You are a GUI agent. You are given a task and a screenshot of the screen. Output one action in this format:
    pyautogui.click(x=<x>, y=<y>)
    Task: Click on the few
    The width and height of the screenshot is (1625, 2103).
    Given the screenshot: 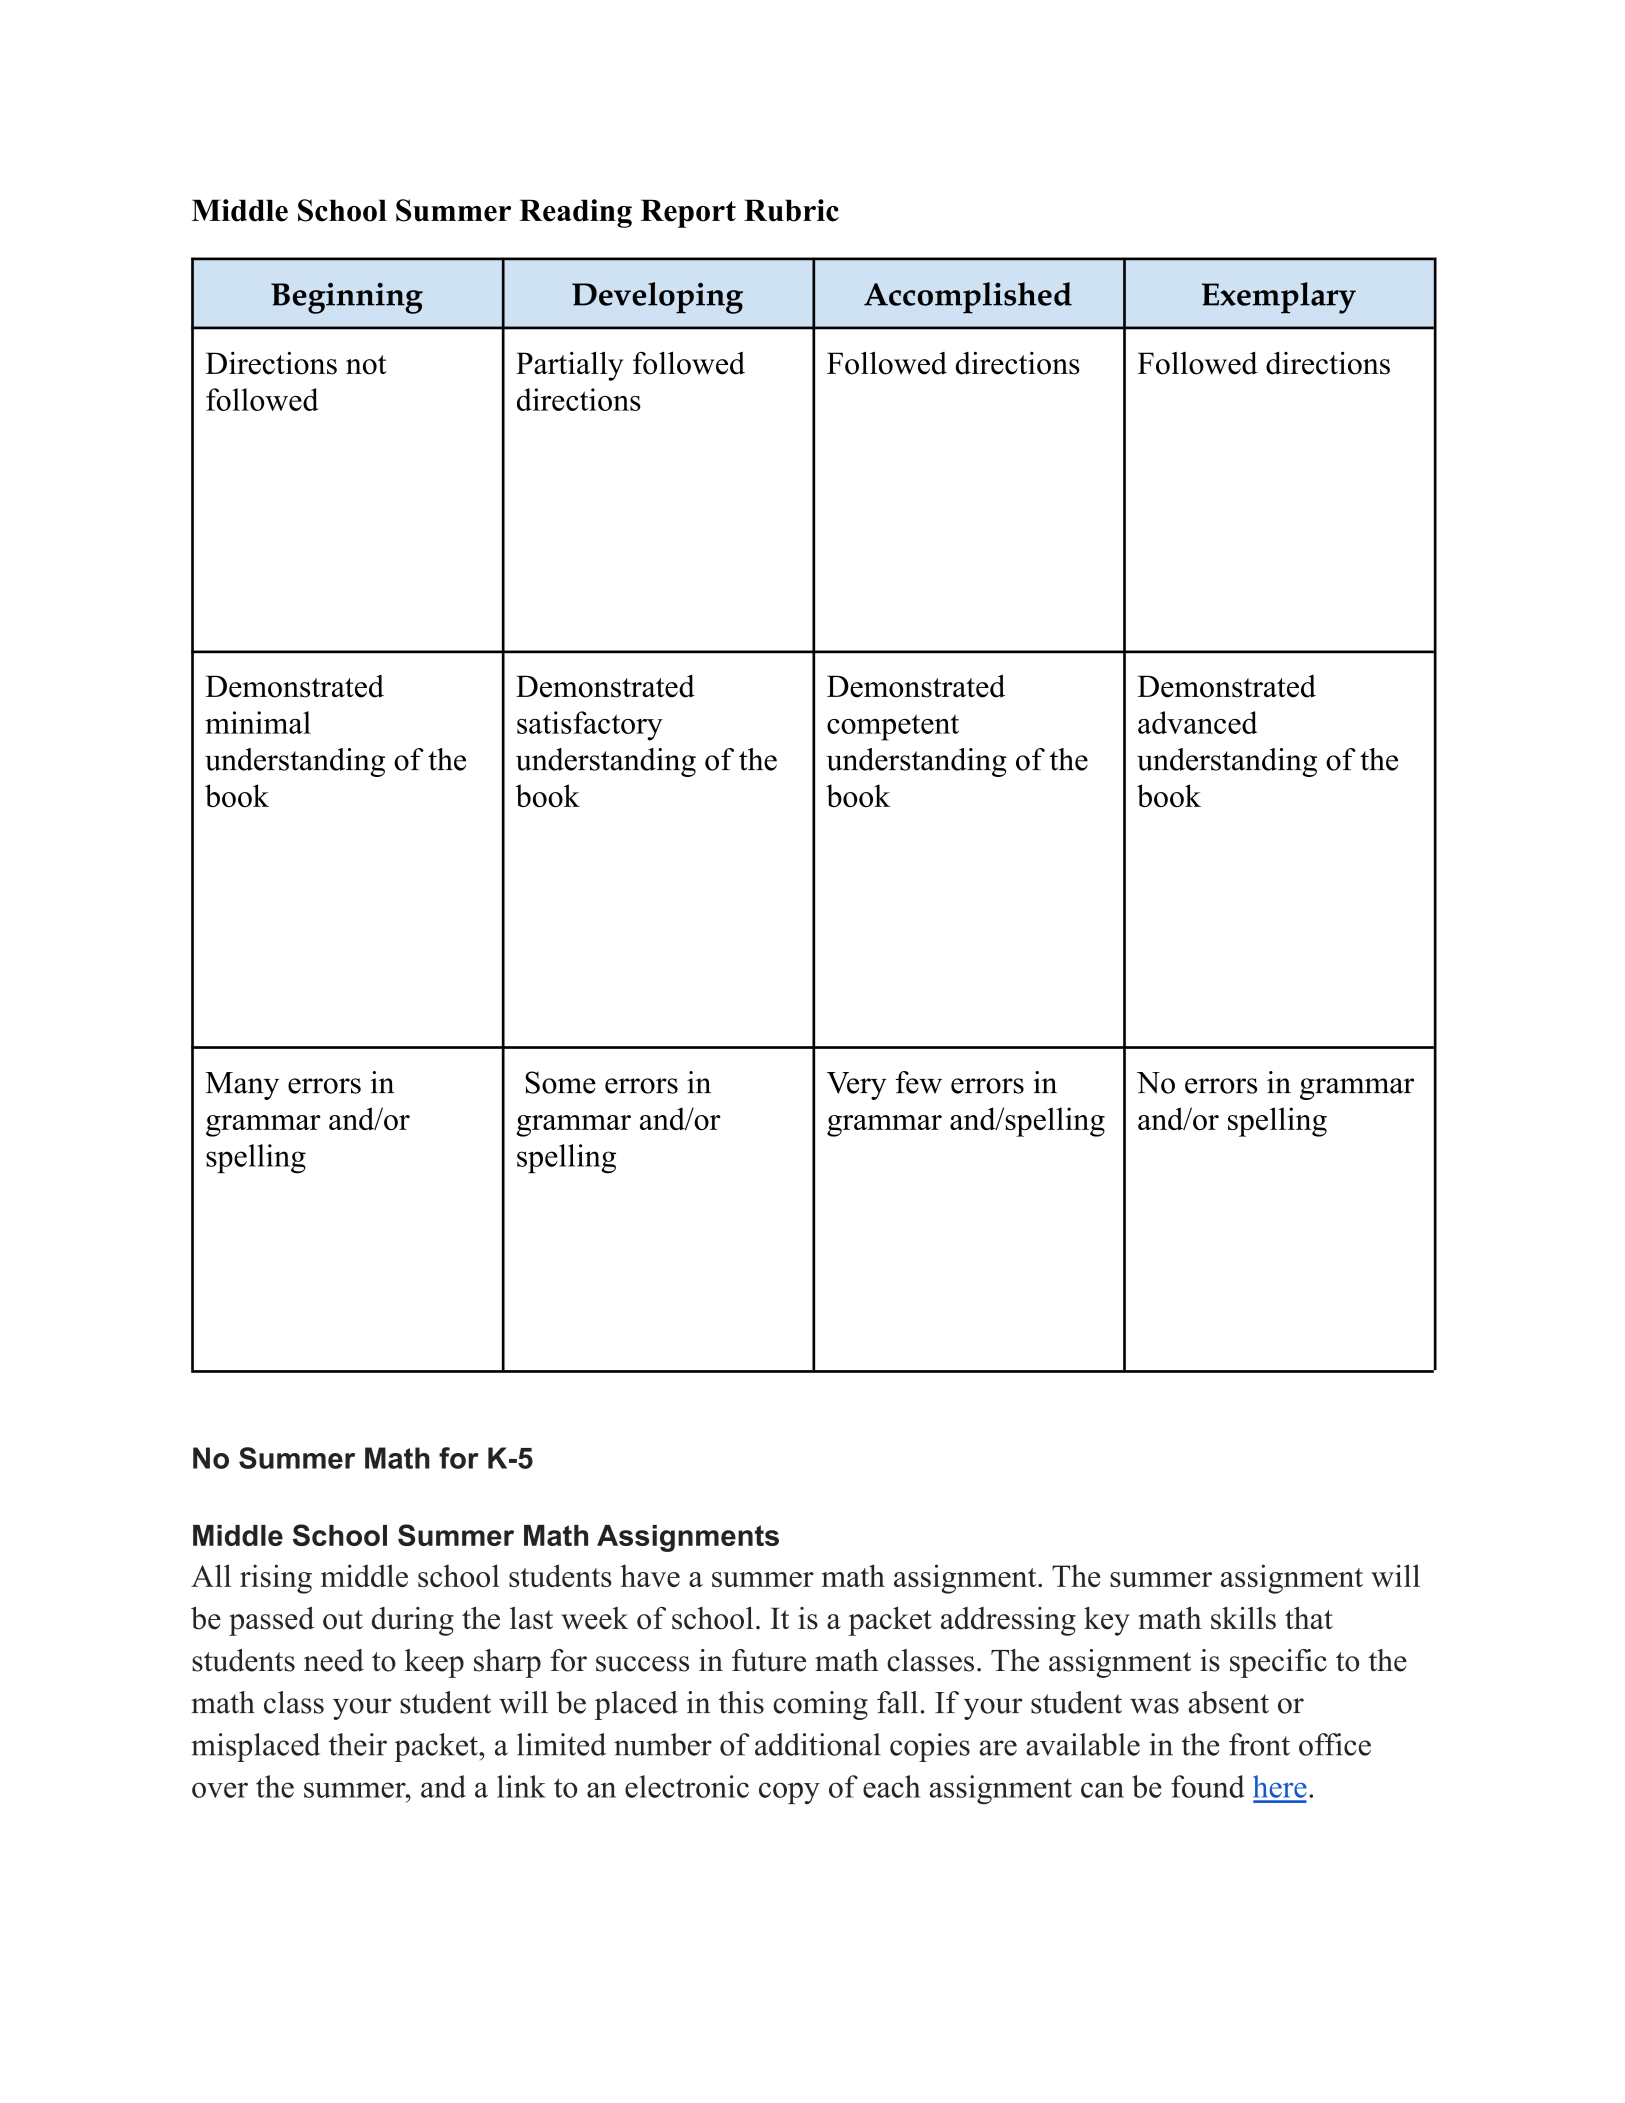 What is the action you would take?
    pyautogui.click(x=919, y=1082)
